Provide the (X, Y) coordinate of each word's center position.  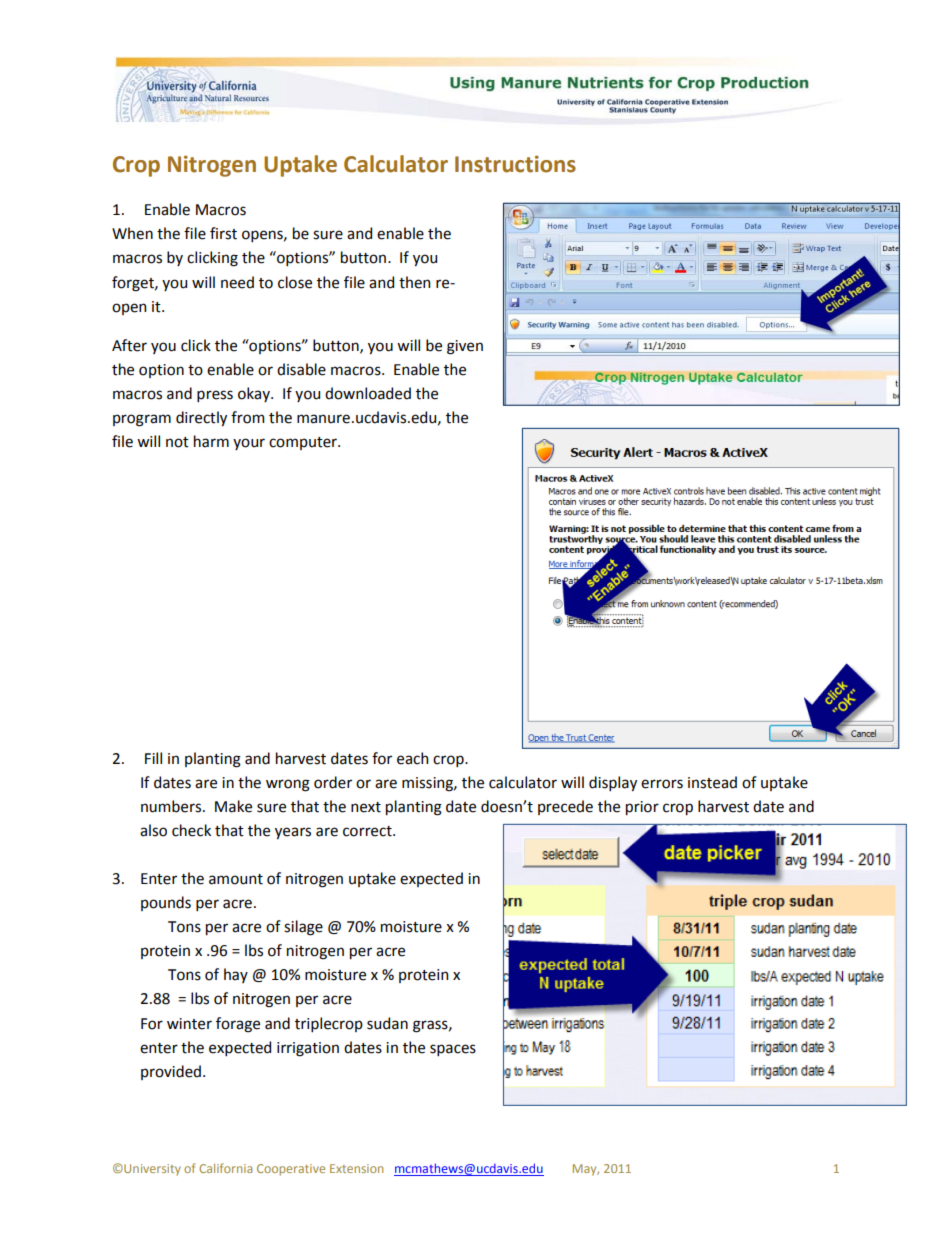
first (223, 233)
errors (662, 784)
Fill (153, 758)
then (414, 282)
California (225, 1168)
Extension (356, 1168)
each (412, 758)
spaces (453, 1050)
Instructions (515, 164)
